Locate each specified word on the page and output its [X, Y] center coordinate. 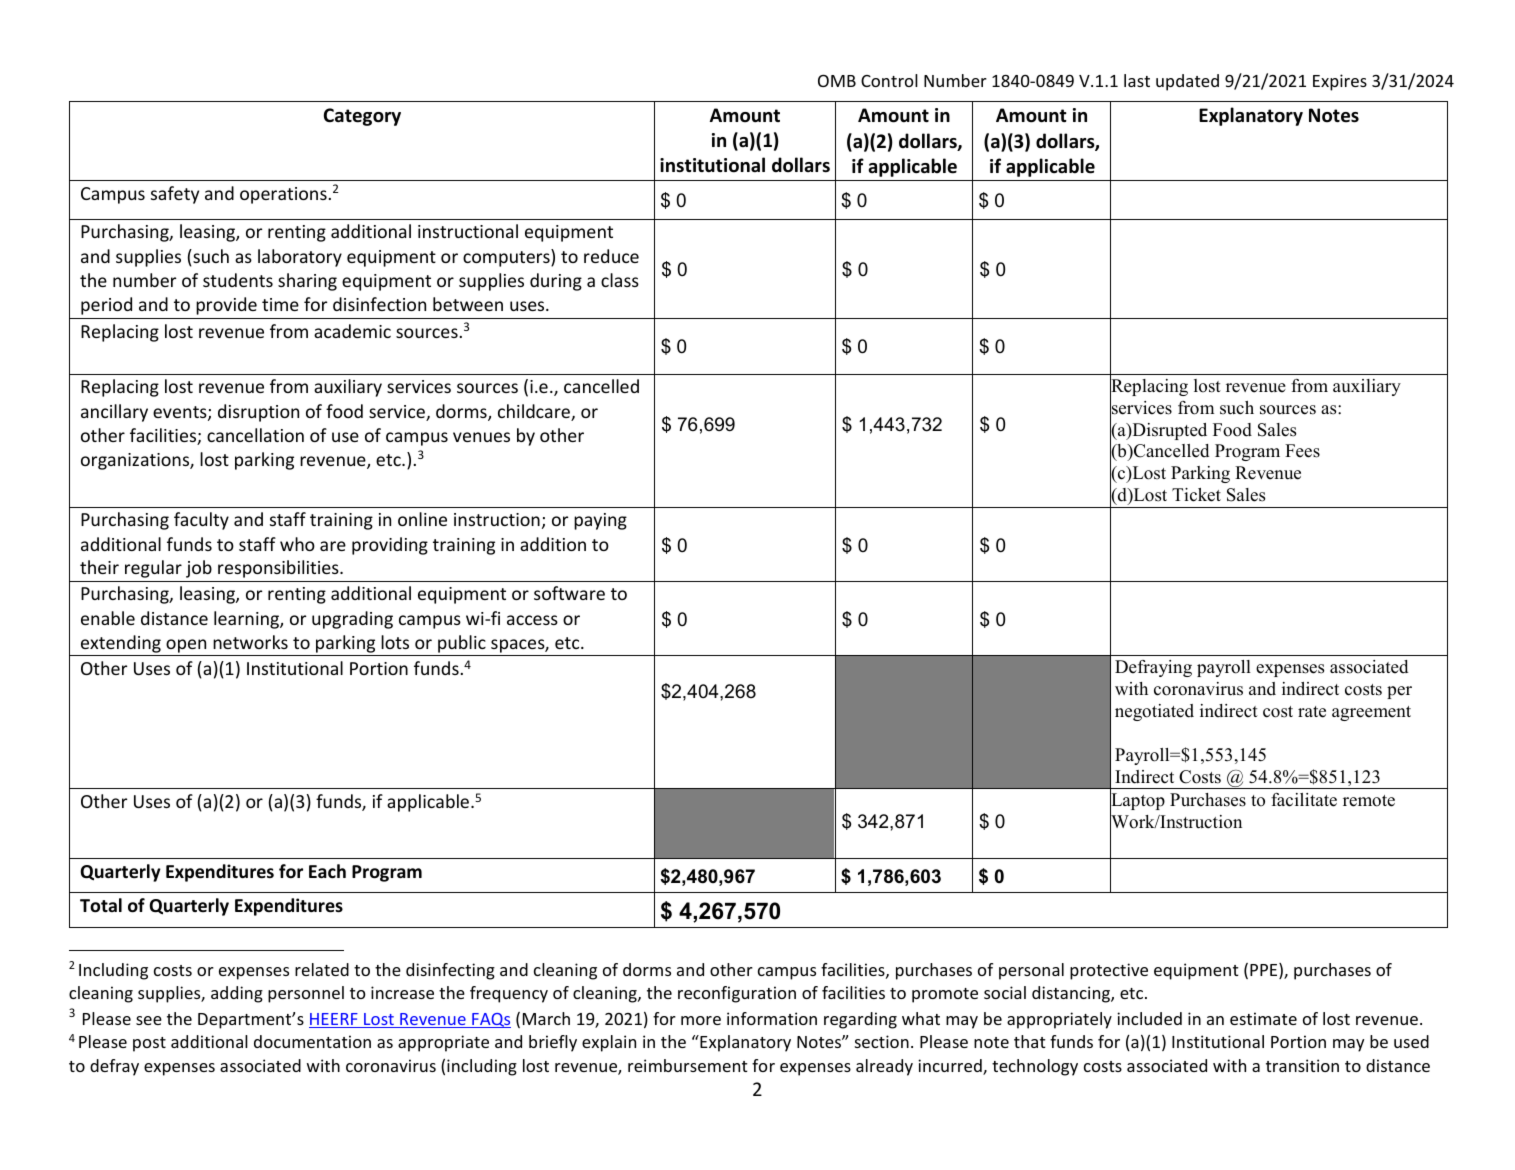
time [280, 304]
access [532, 620]
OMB [837, 80]
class [620, 280]
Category [362, 117]
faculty [201, 521]
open [186, 646]
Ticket [1196, 495]
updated [1187, 82]
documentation [312, 1041]
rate [1312, 712]
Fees [1302, 451]
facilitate [1304, 800]
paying [600, 521]
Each [327, 871]
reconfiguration [737, 994]
